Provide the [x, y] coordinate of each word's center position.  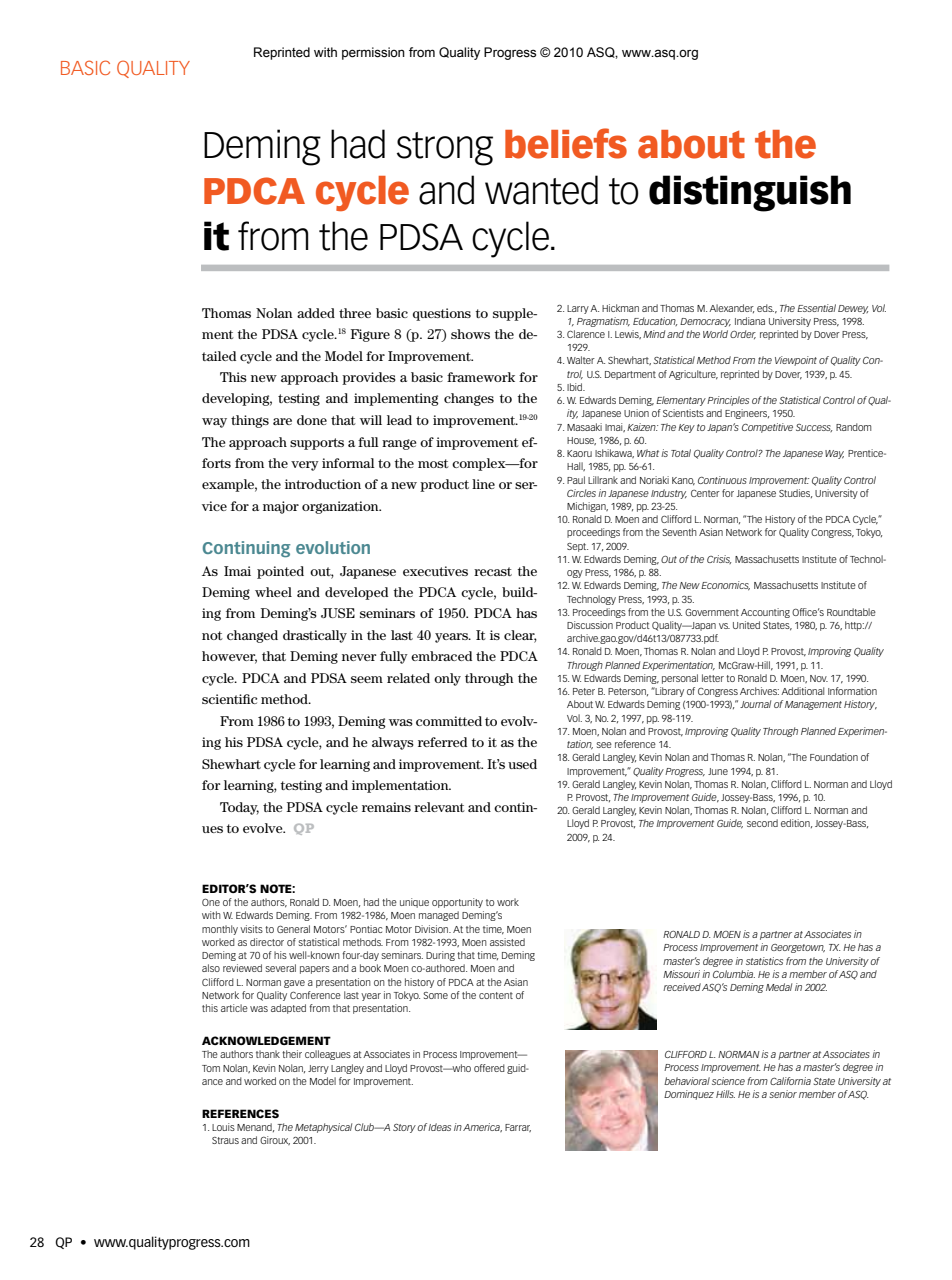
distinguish [750, 193]
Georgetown [798, 948]
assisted [507, 942]
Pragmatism [603, 322]
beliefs [566, 143]
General [293, 929]
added [316, 313]
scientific [230, 699]
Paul [576, 480]
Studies [795, 493]
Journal [755, 704]
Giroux [275, 1140]
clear [520, 636]
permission [373, 53]
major [281, 507]
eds [765, 308]
